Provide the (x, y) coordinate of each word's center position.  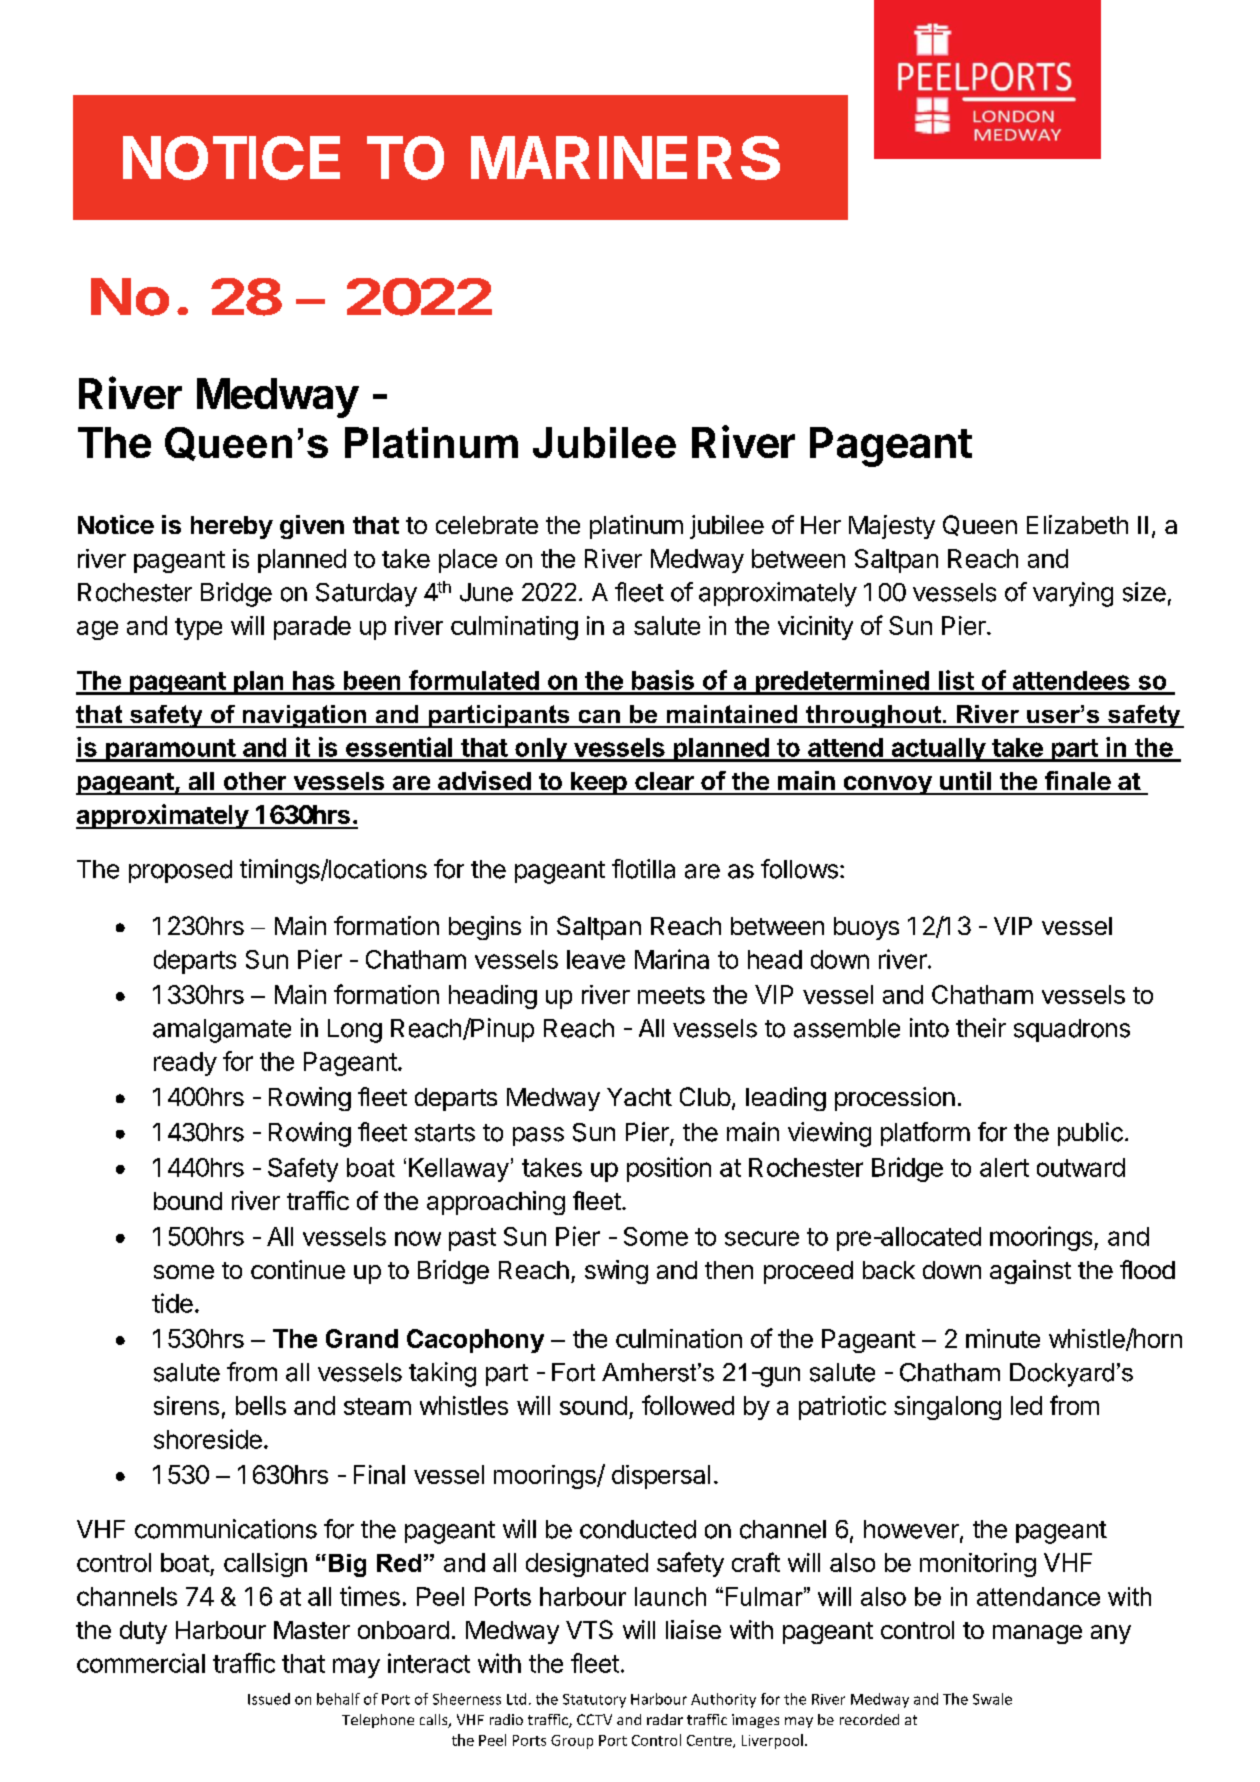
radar (665, 1719)
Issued (269, 1699)
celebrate (487, 525)
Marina (672, 959)
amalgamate (222, 1031)
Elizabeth (1077, 524)
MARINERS (625, 158)
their (981, 1028)
